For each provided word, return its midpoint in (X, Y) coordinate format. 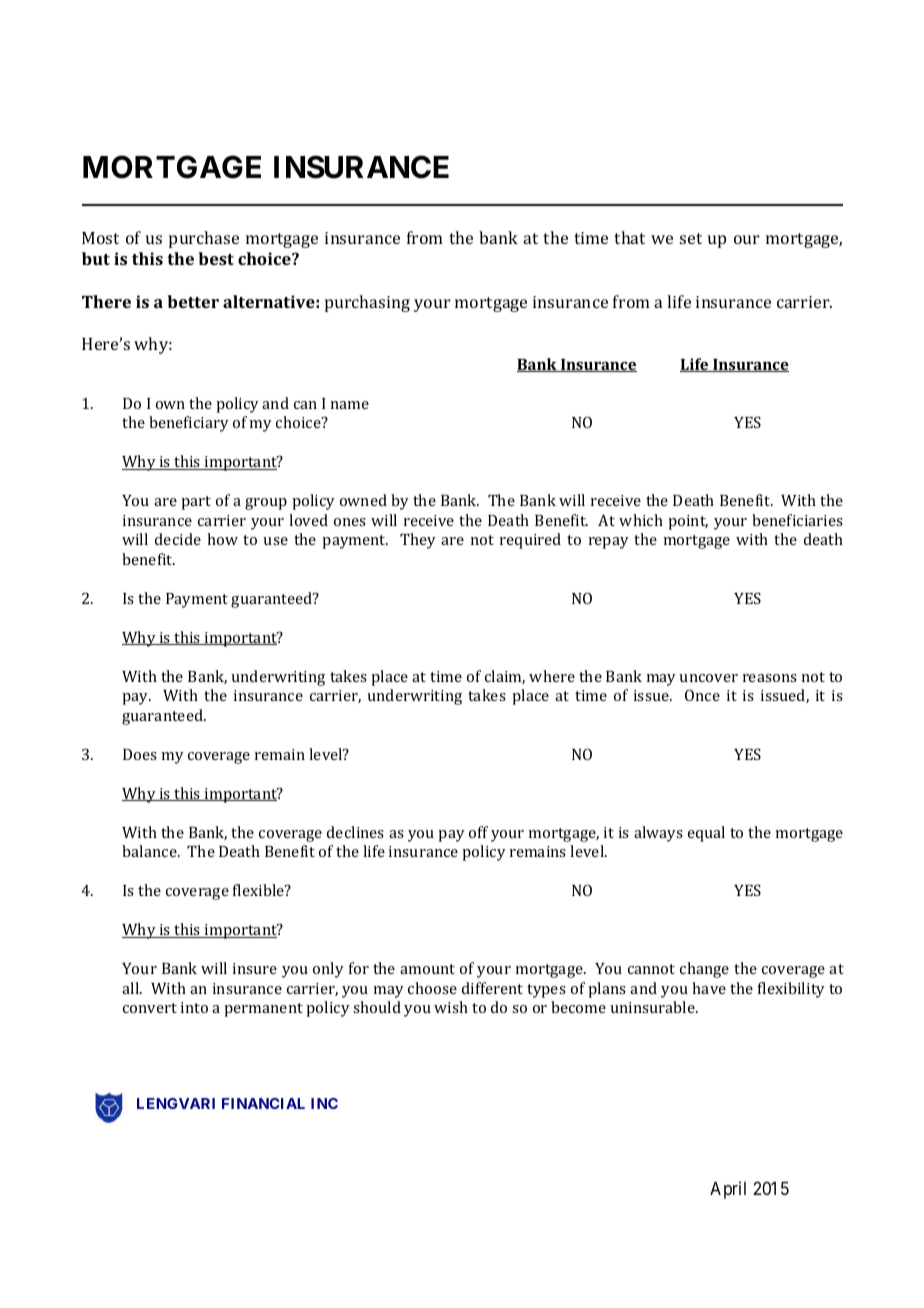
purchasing (367, 303)
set (691, 238)
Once (702, 695)
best (216, 258)
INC (324, 1103)
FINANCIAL (263, 1103)
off (478, 832)
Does (140, 754)
